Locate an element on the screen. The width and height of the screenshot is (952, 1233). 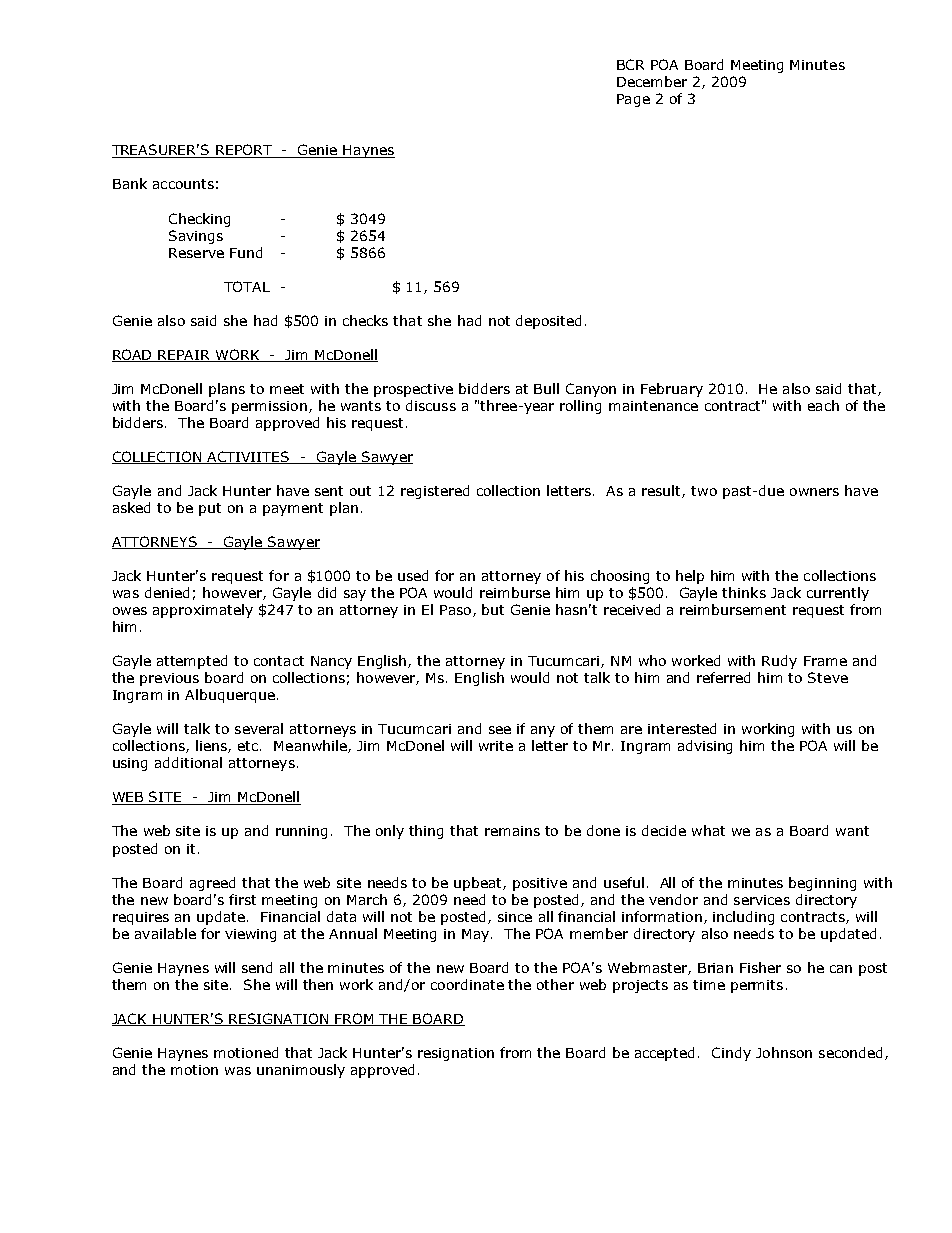
Bull is located at coordinates (546, 388).
